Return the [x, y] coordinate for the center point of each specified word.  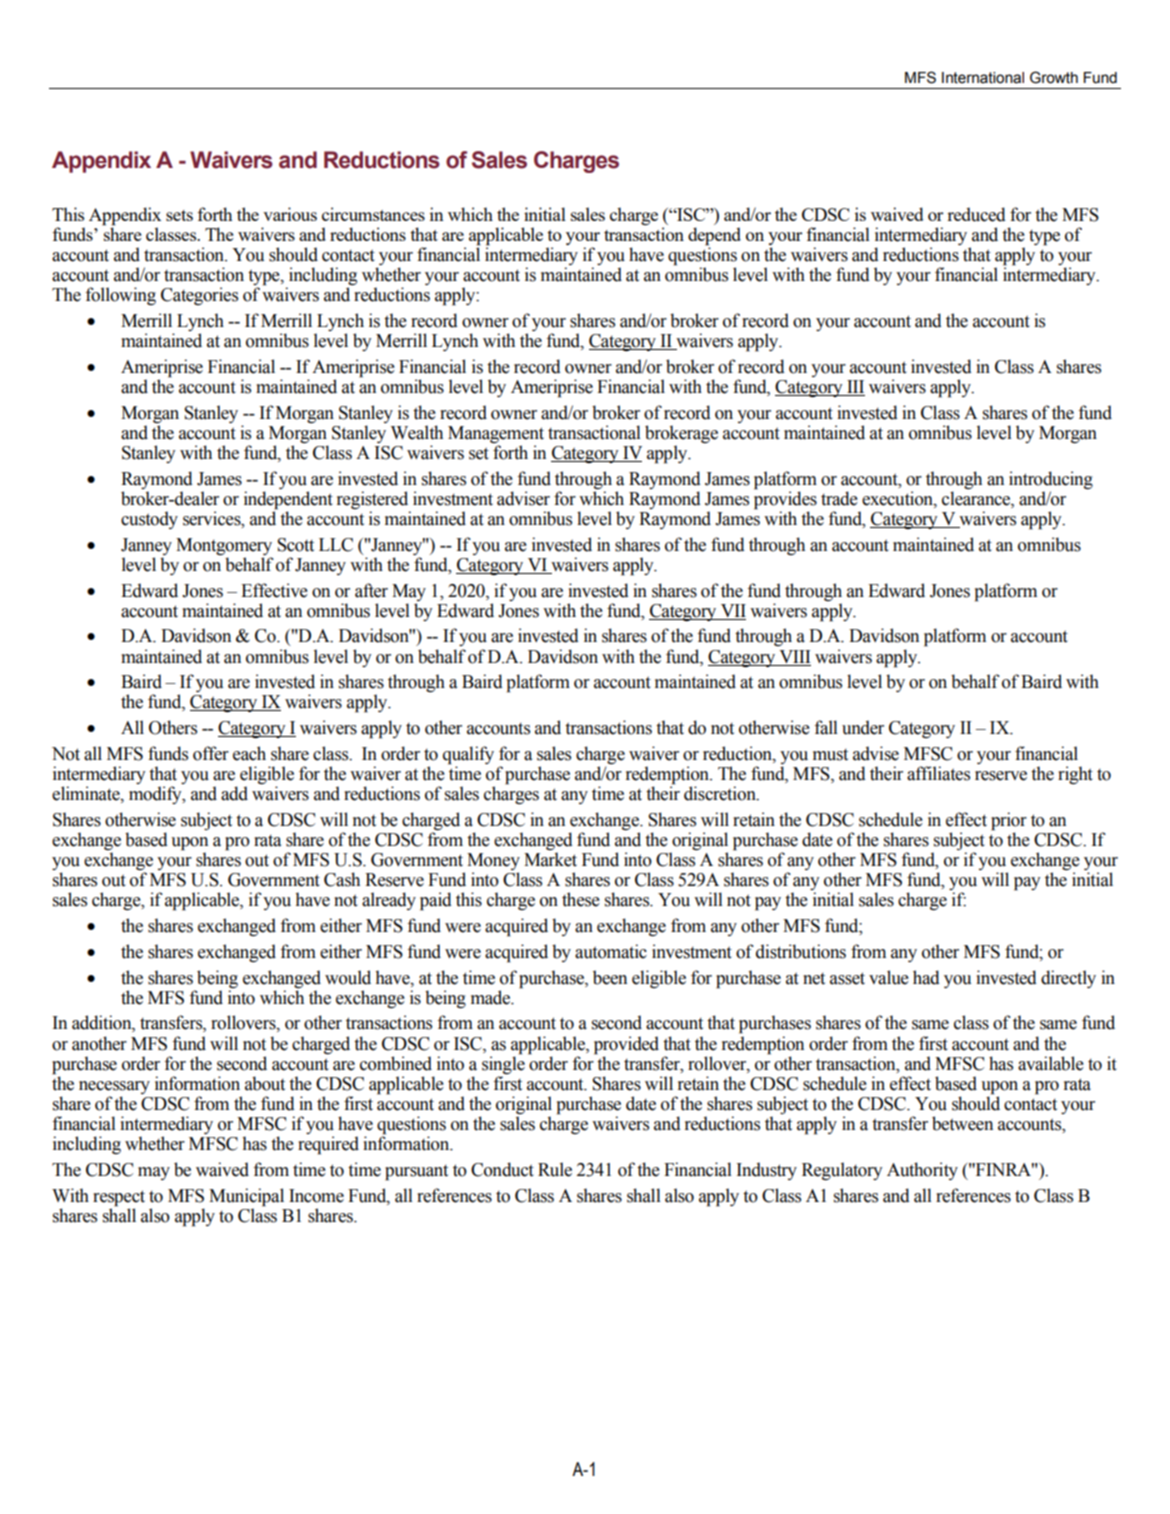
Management [496, 434]
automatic [611, 951]
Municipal [246, 1197]
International [983, 78]
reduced [976, 214]
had [926, 977]
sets [179, 215]
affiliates [938, 773]
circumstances [373, 214]
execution [898, 498]
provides [785, 499]
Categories [199, 296]
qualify [468, 755]
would [348, 977]
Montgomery [224, 546]
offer [211, 753]
